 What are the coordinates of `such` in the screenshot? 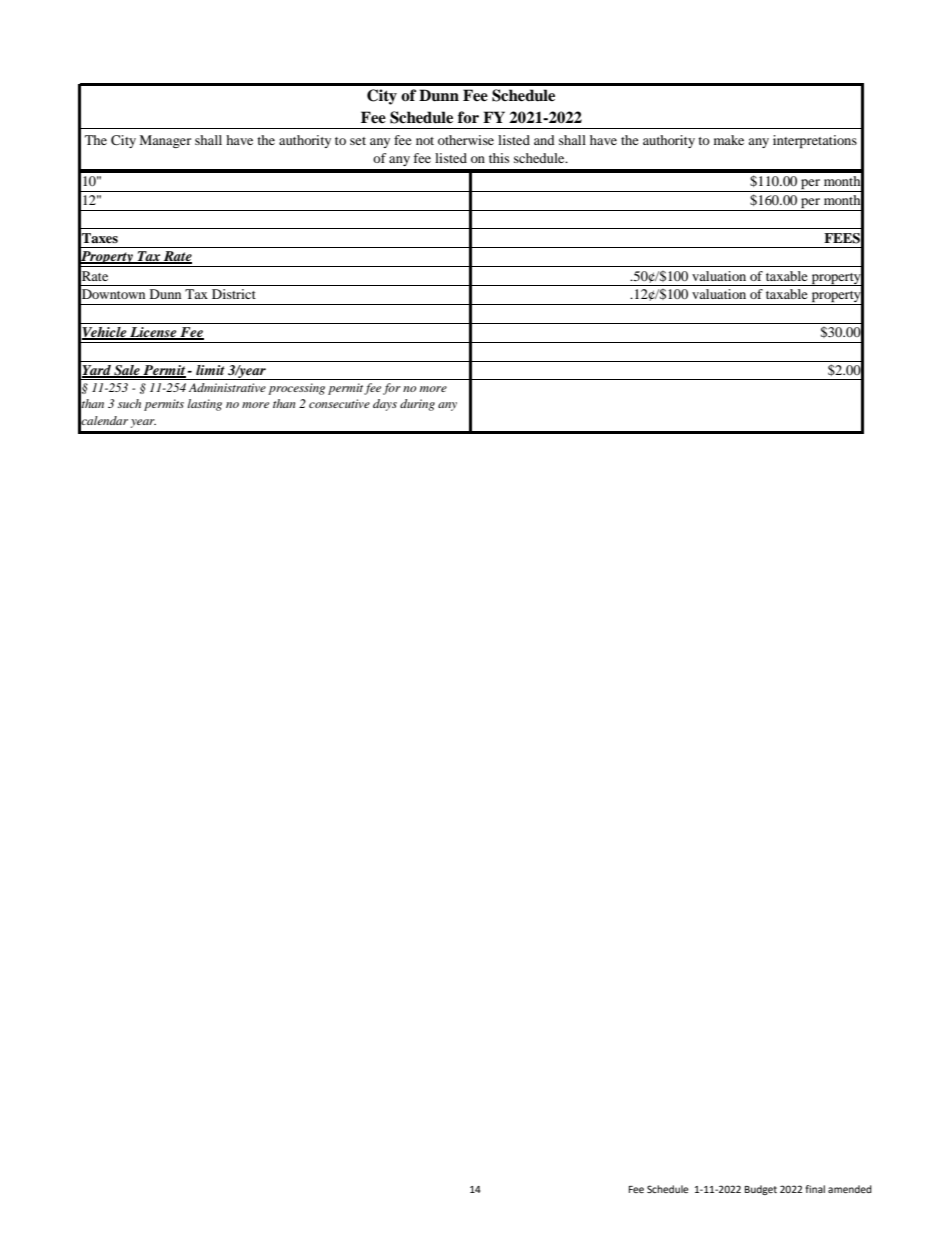 It's located at (129, 403).
